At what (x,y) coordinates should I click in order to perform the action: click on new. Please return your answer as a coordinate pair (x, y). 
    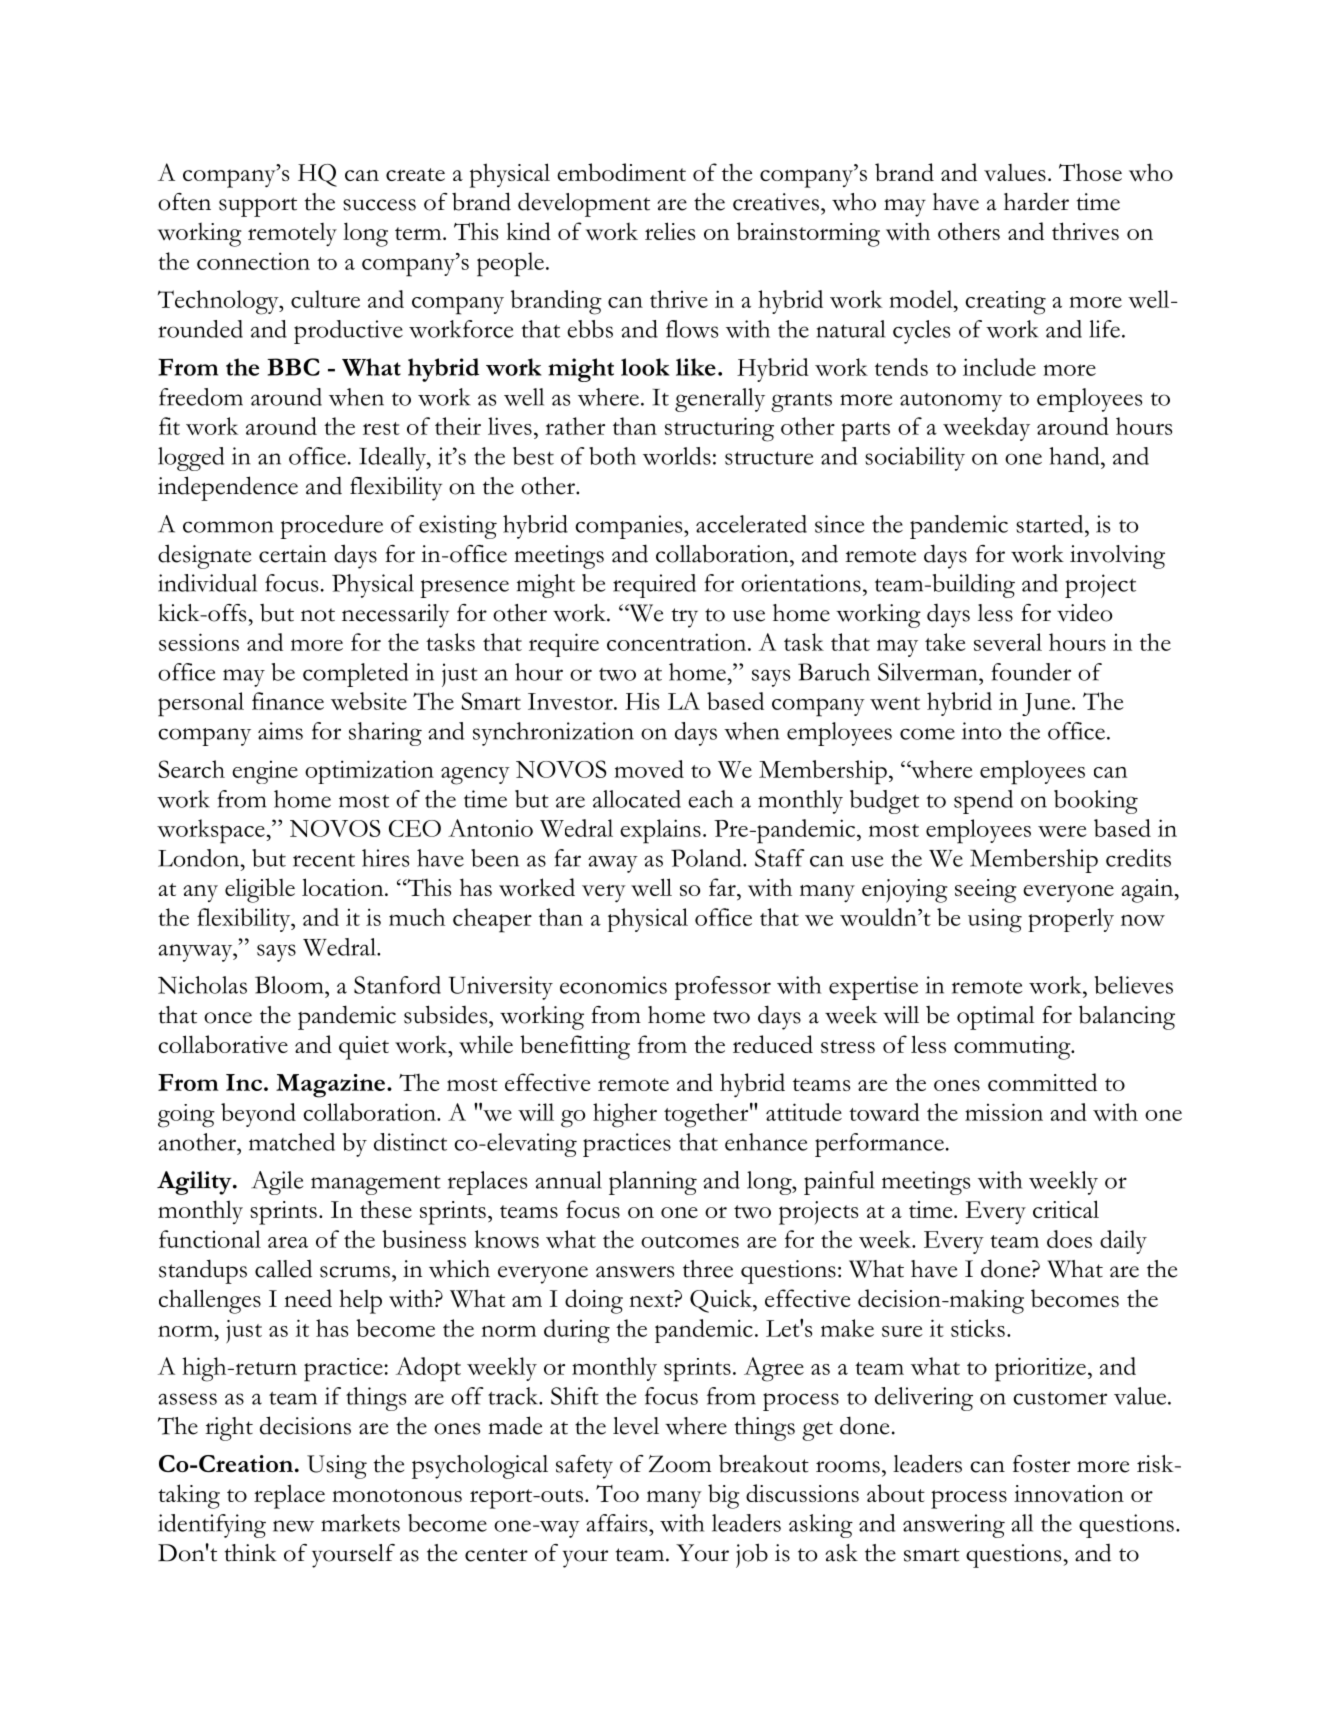
    Looking at the image, I should click on (293, 1526).
